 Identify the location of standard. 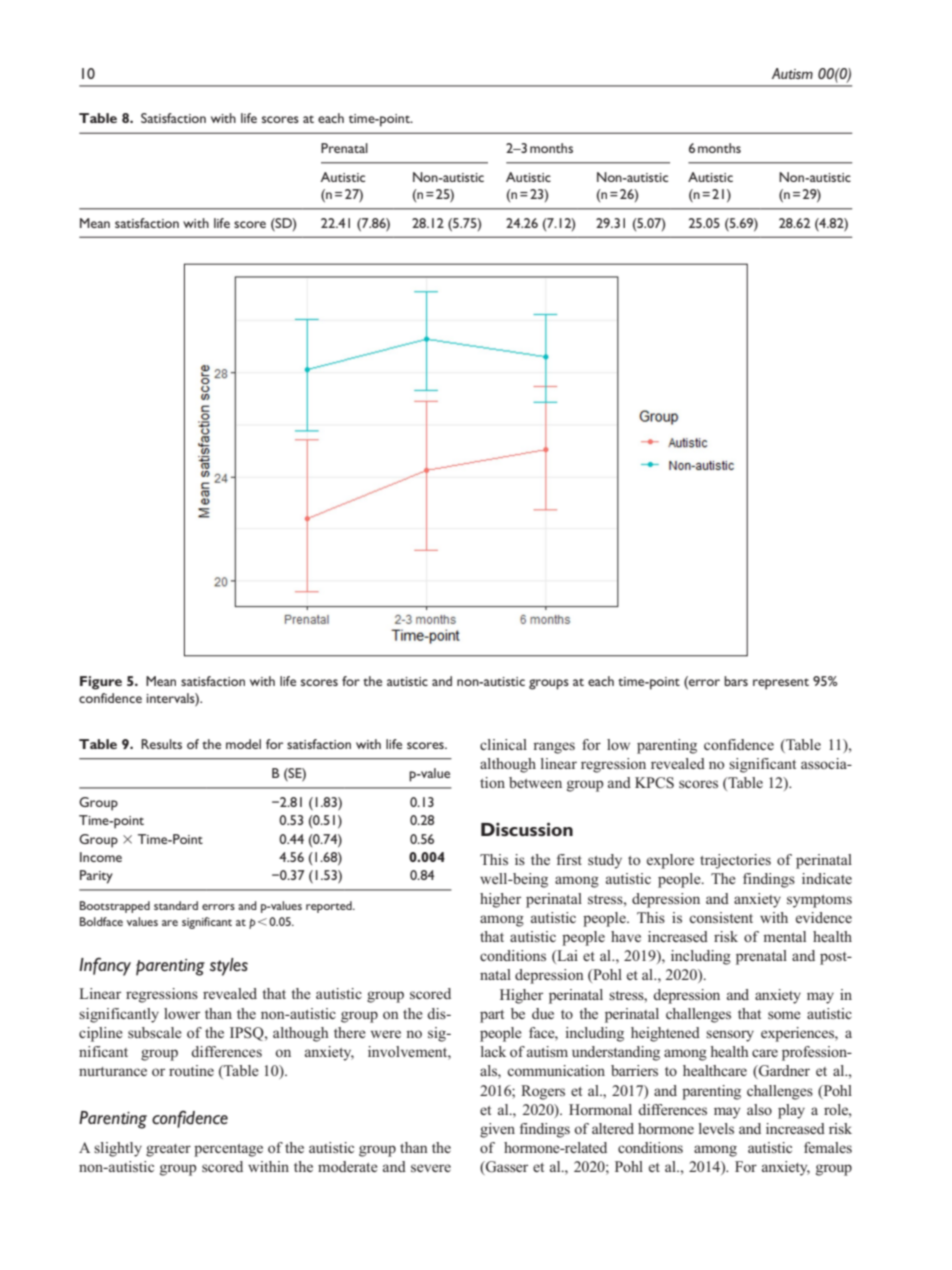
(176, 905).
